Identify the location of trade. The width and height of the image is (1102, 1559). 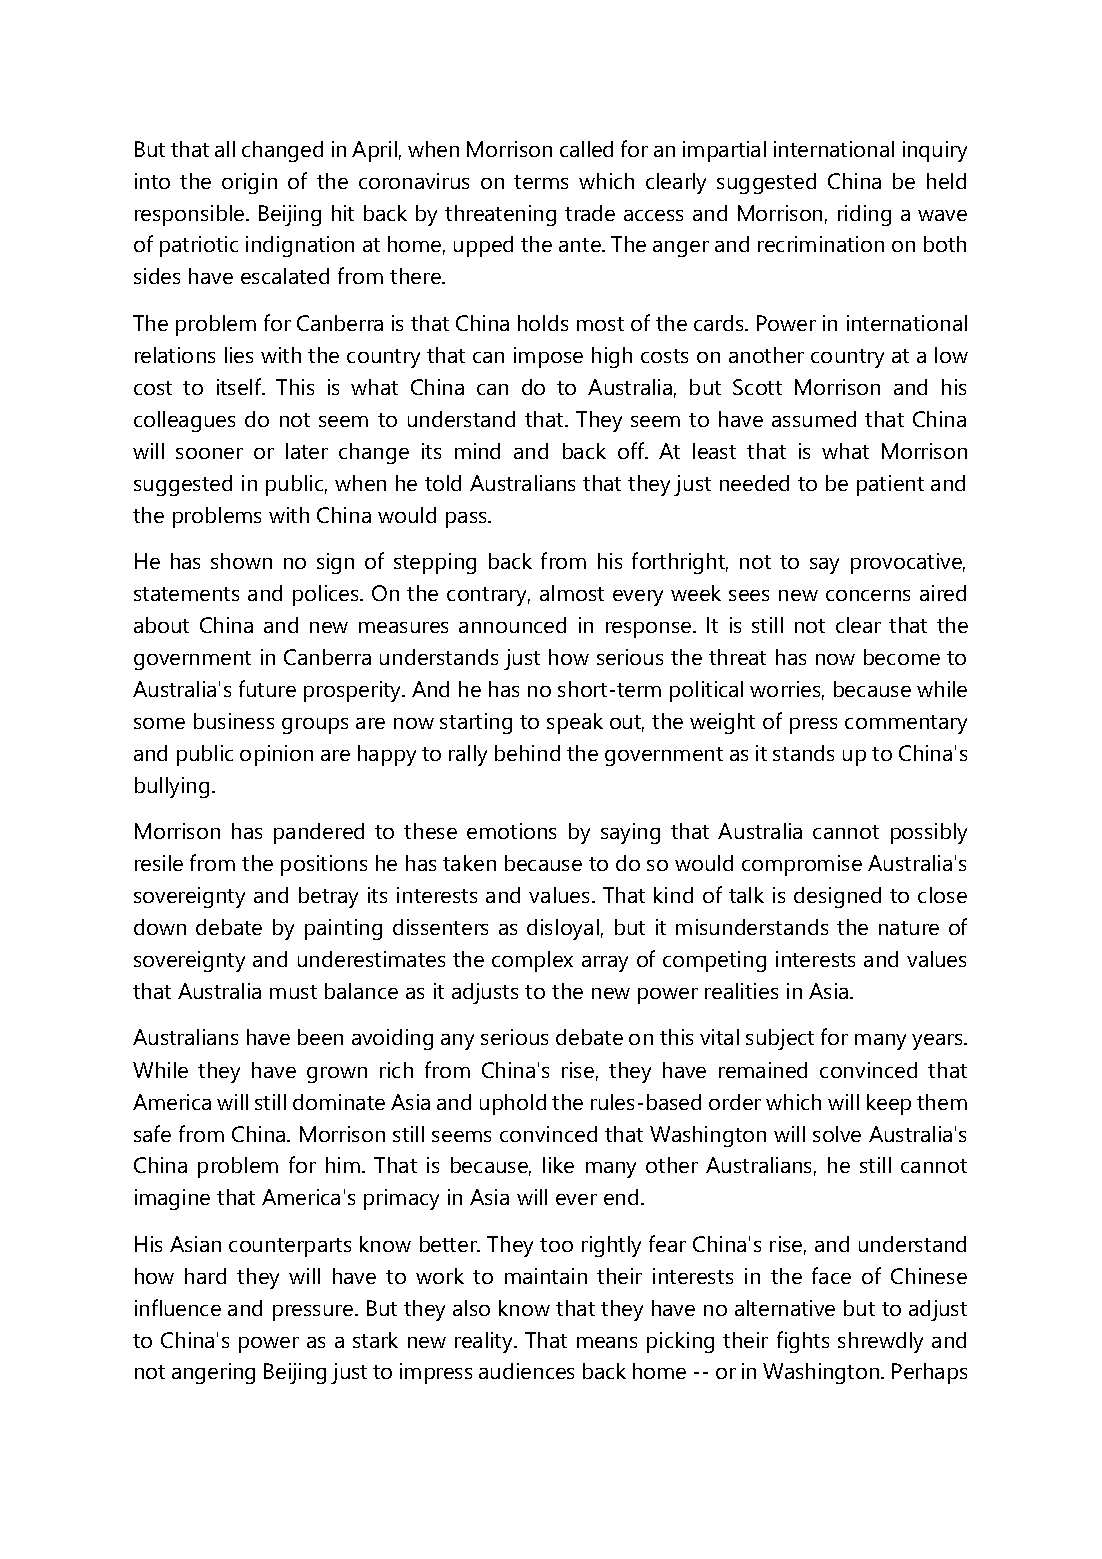
(590, 213).
